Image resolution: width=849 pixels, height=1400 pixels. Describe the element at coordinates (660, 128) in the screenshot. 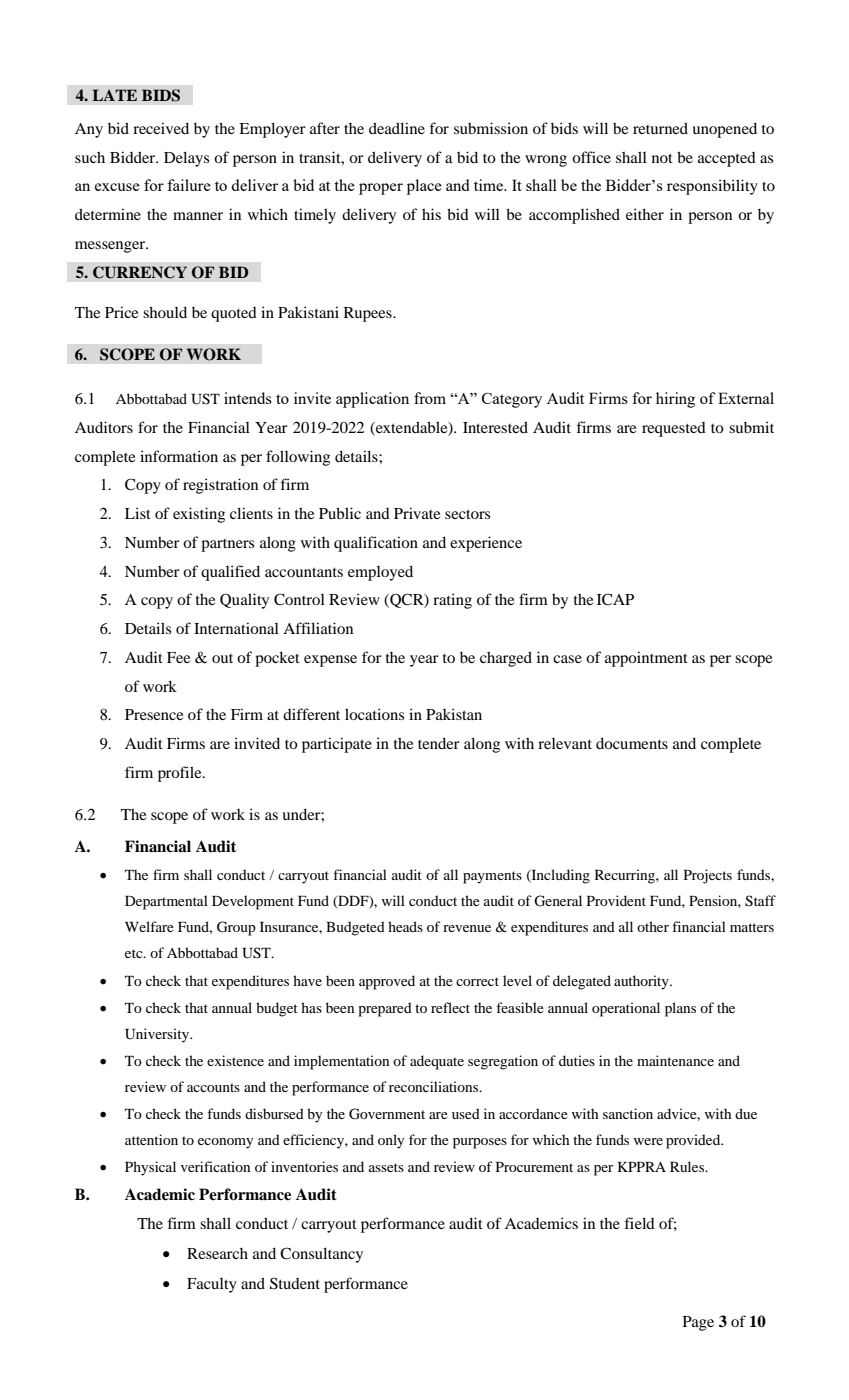

I see `returned` at that location.
